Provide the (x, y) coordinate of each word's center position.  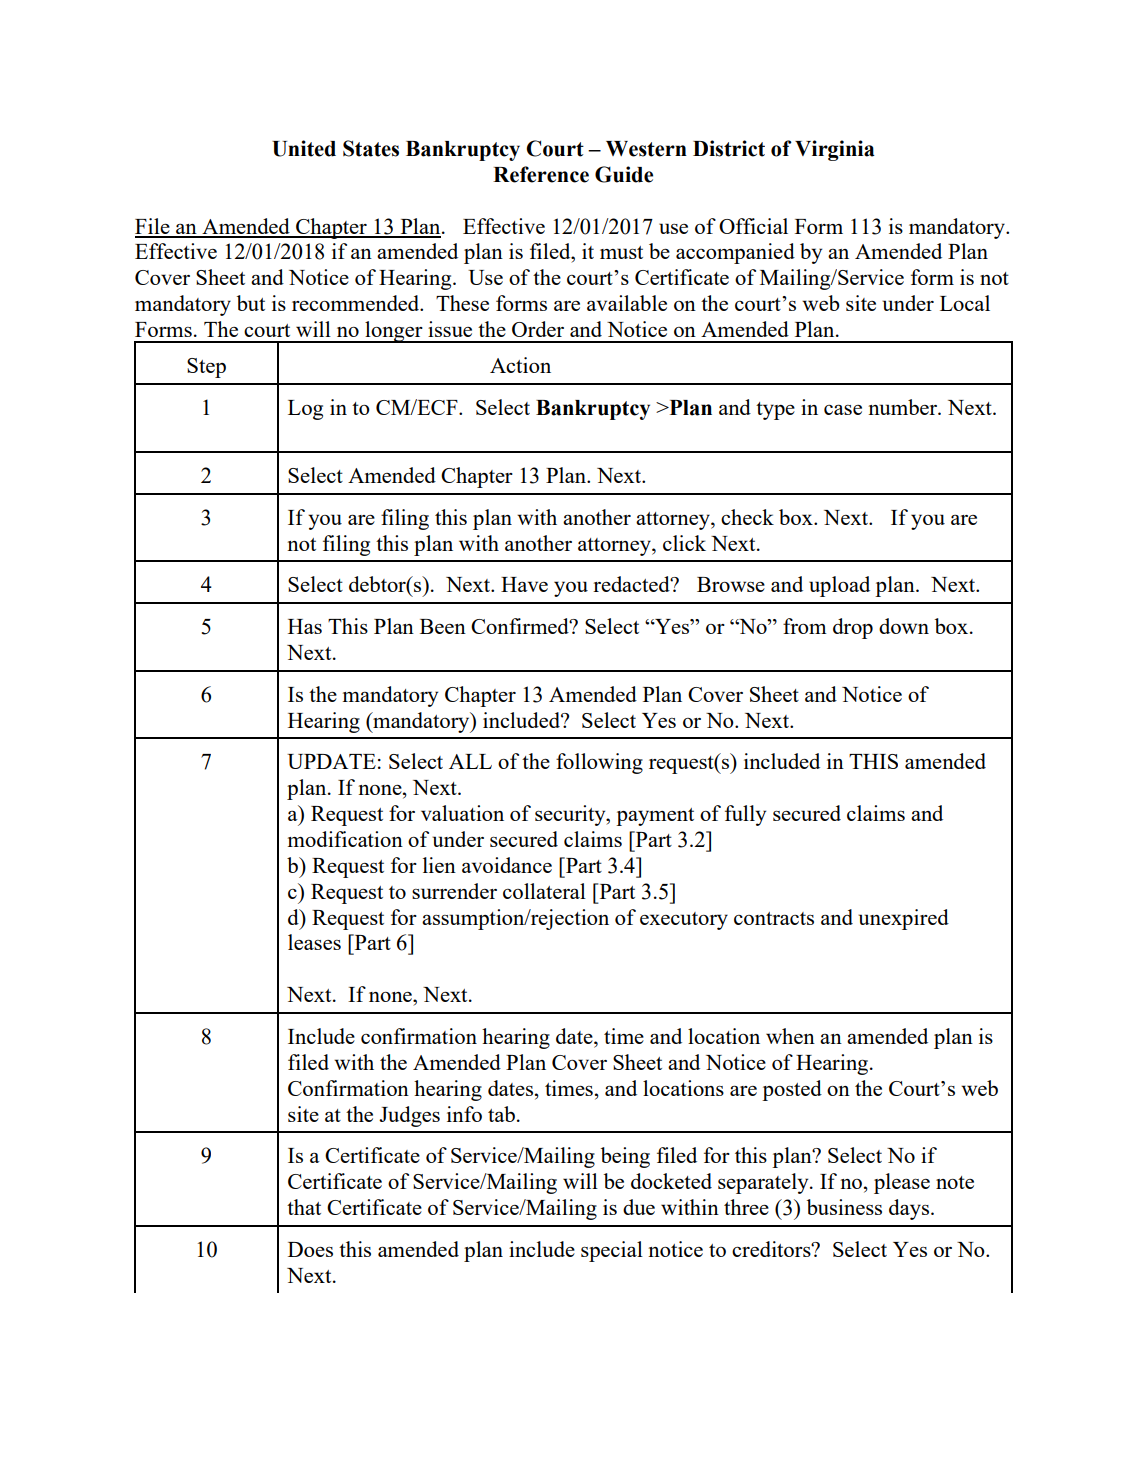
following (599, 763)
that (304, 1207)
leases (314, 942)
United (304, 148)
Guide (624, 174)
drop (853, 628)
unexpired (903, 919)
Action (520, 365)
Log (305, 410)
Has (305, 626)
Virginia (835, 150)
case (843, 409)
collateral (544, 891)
